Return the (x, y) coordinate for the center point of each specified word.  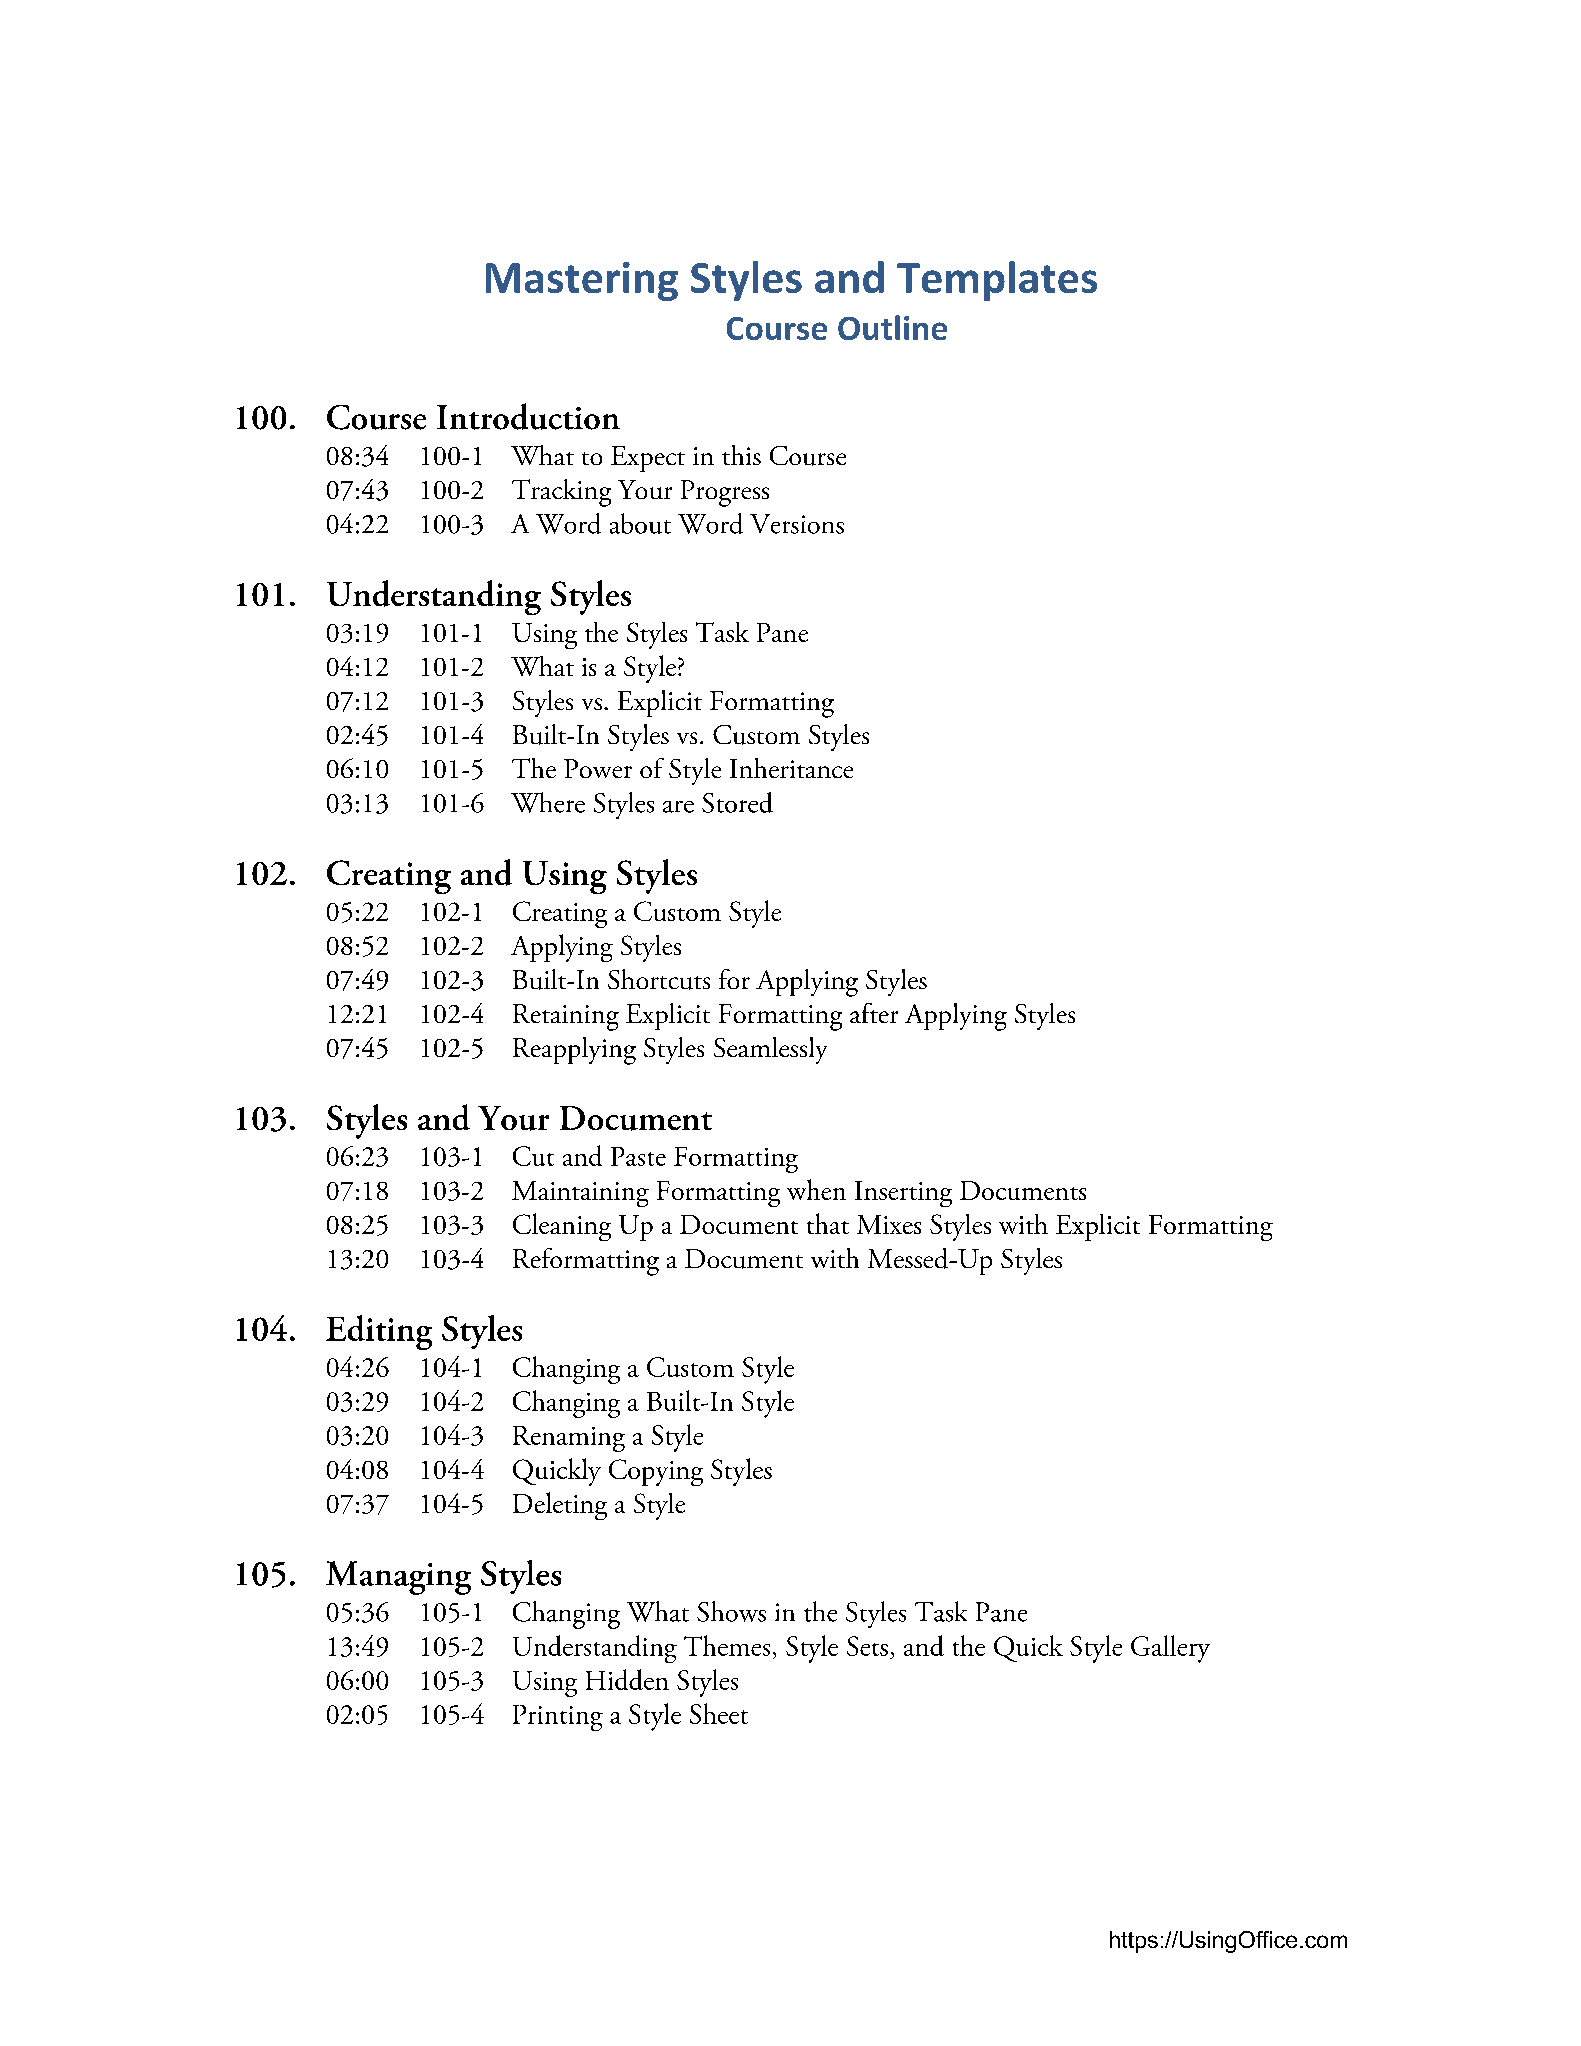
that (828, 1223)
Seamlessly (770, 1050)
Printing (558, 1718)
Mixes (889, 1224)
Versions (797, 524)
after (874, 1013)
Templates (997, 281)
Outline (892, 327)
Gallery (1170, 1649)
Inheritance (791, 768)
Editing (379, 1332)
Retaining (566, 1017)
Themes (727, 1645)
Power (598, 768)
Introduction (528, 416)
